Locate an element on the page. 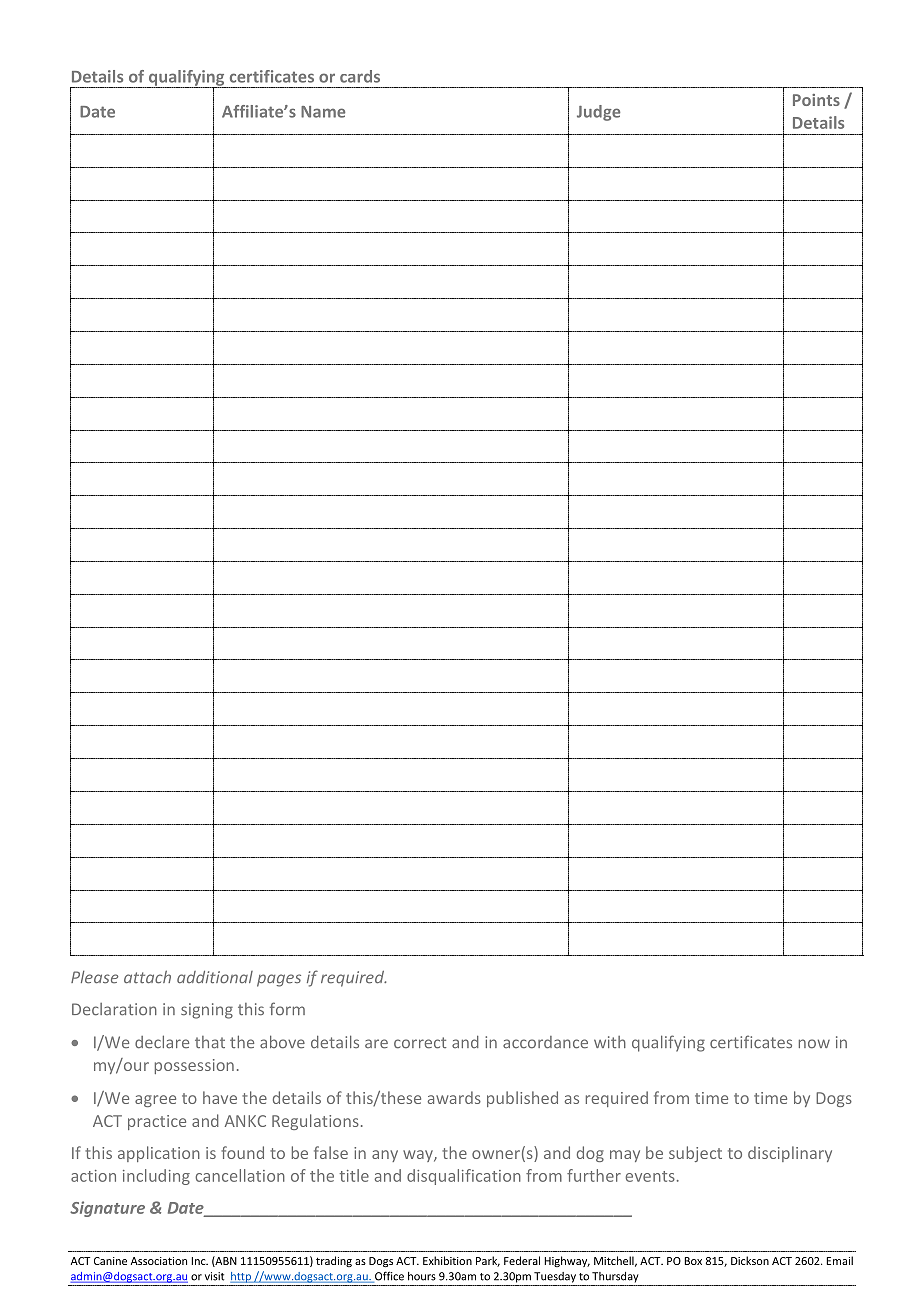 The width and height of the image is (924, 1308). accordance is located at coordinates (545, 1042).
